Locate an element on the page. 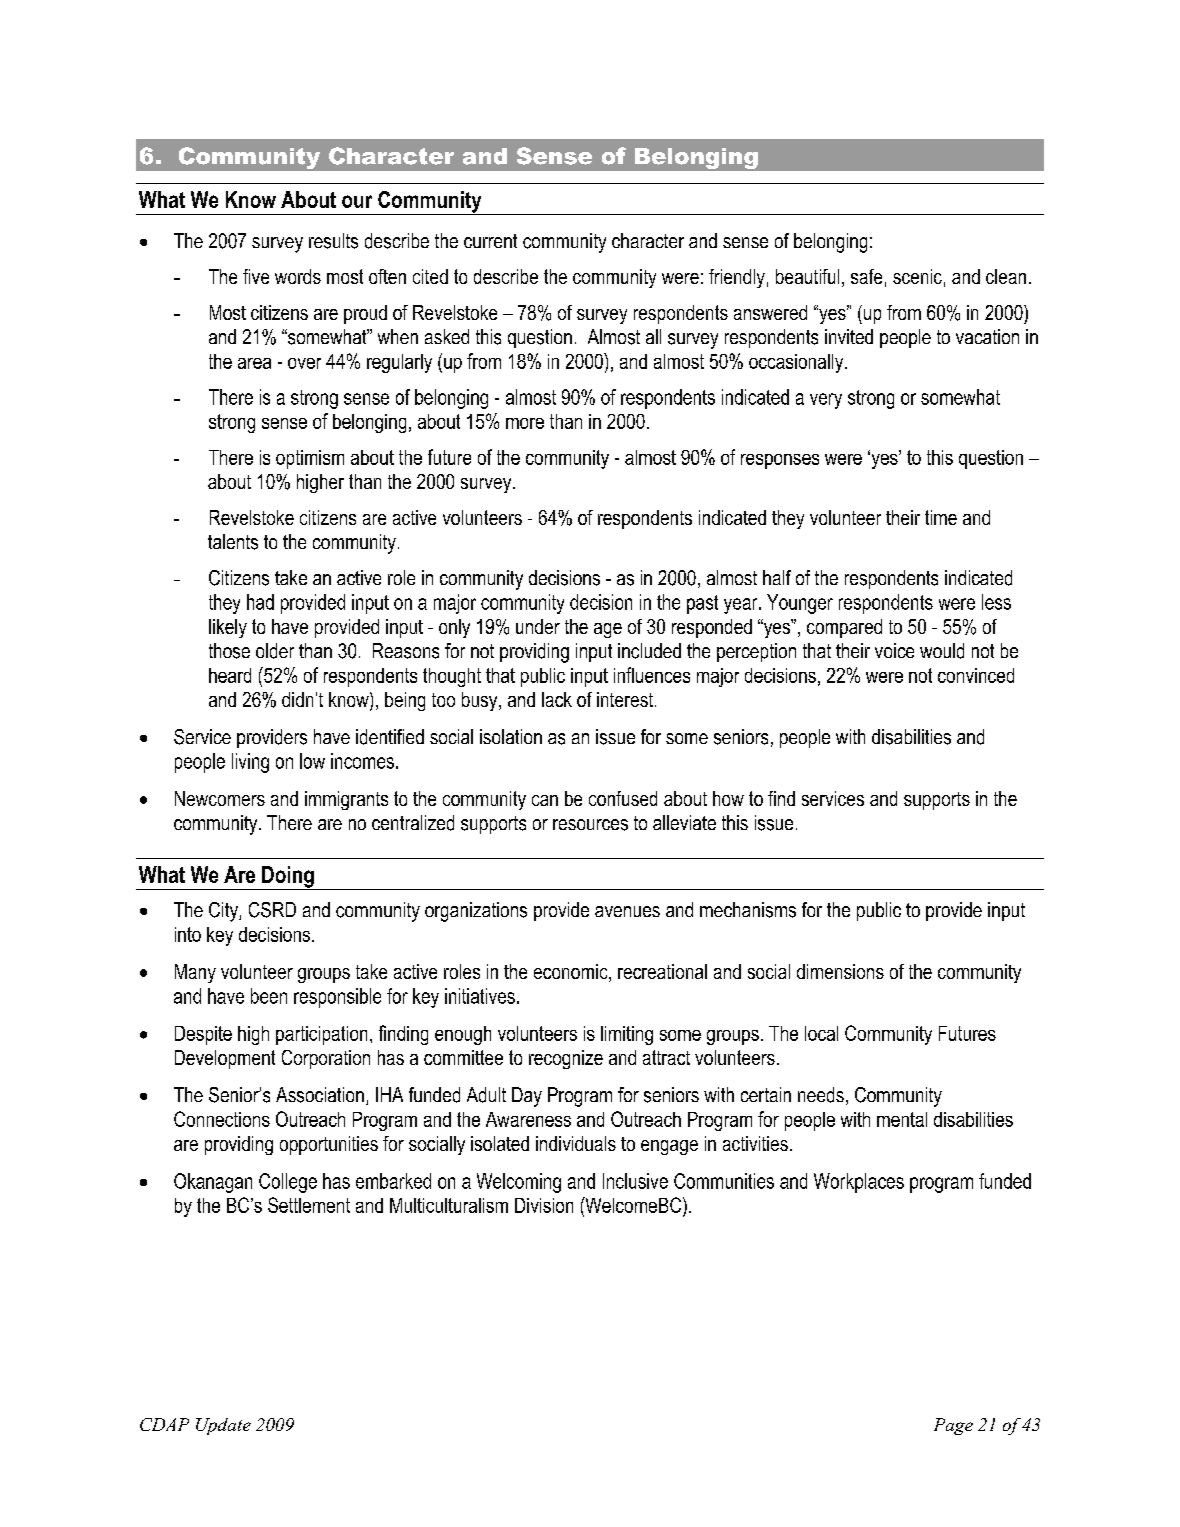  five is located at coordinates (256, 276).
